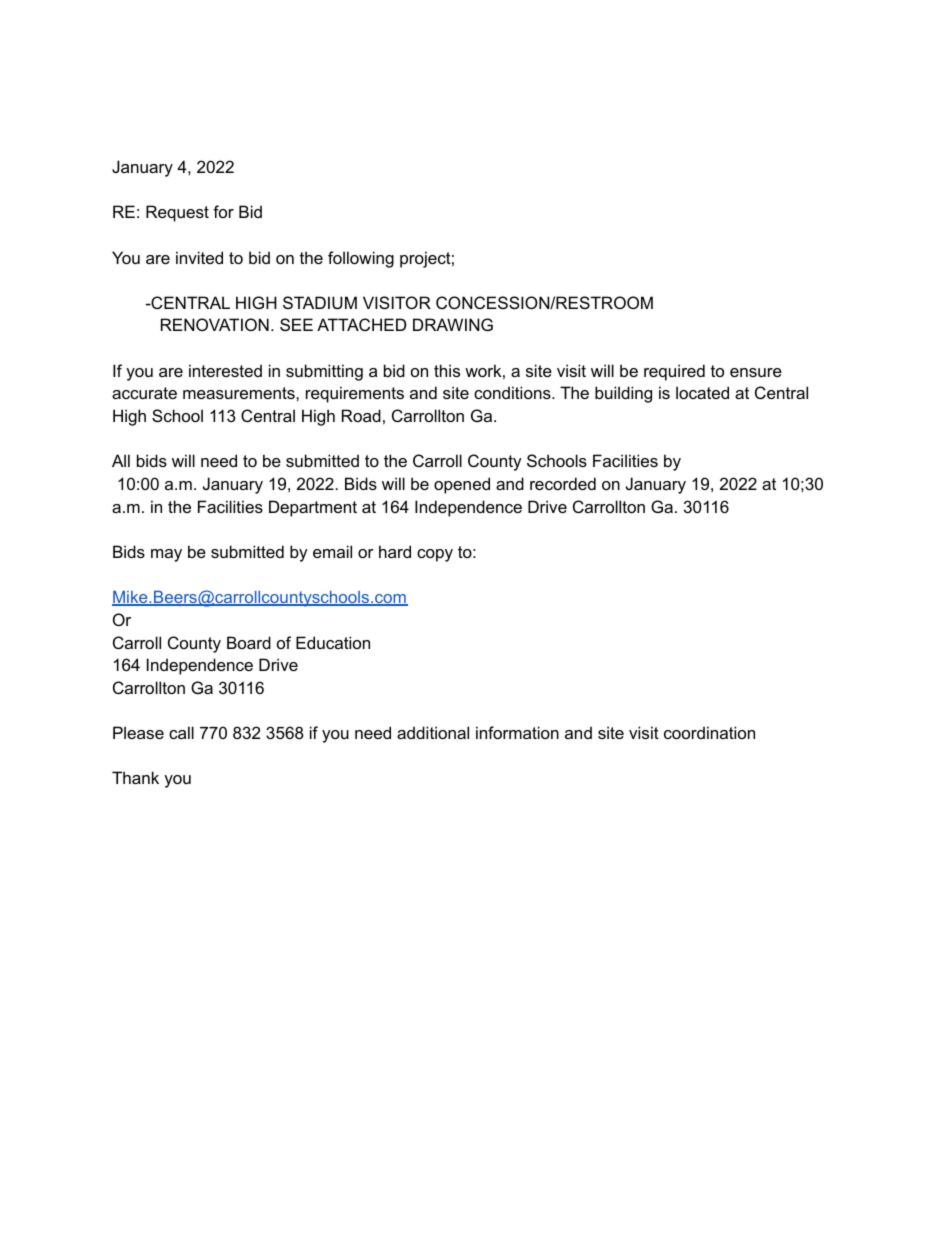 The height and width of the screenshot is (1233, 952). What do you see at coordinates (433, 732) in the screenshot?
I see `additional` at bounding box center [433, 732].
